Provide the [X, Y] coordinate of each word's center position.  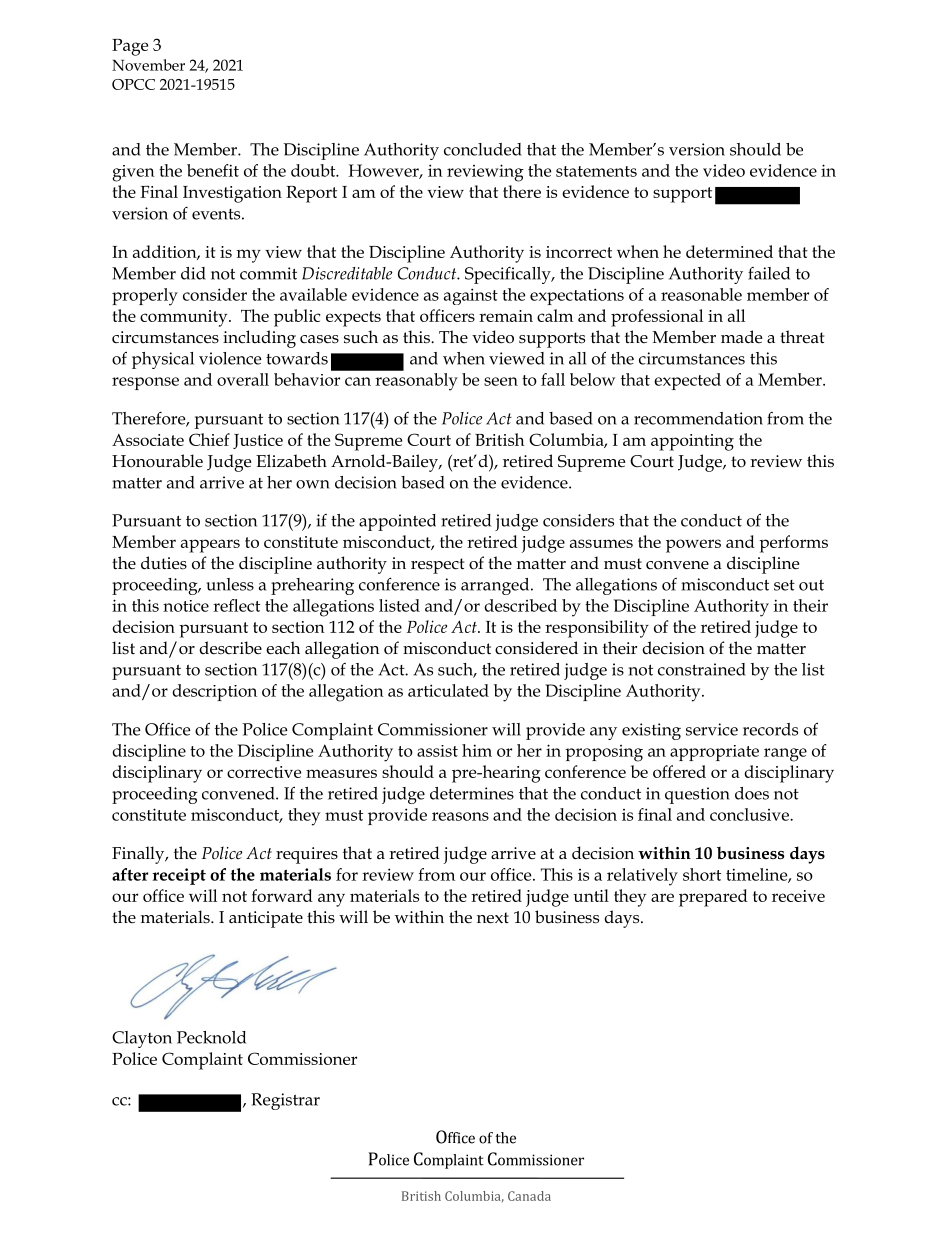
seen [501, 381]
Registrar [285, 1101]
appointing [692, 442]
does [752, 793]
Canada [529, 1196]
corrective [264, 772]
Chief [209, 439]
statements [596, 171]
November [148, 65]
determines [472, 793]
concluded [483, 149]
